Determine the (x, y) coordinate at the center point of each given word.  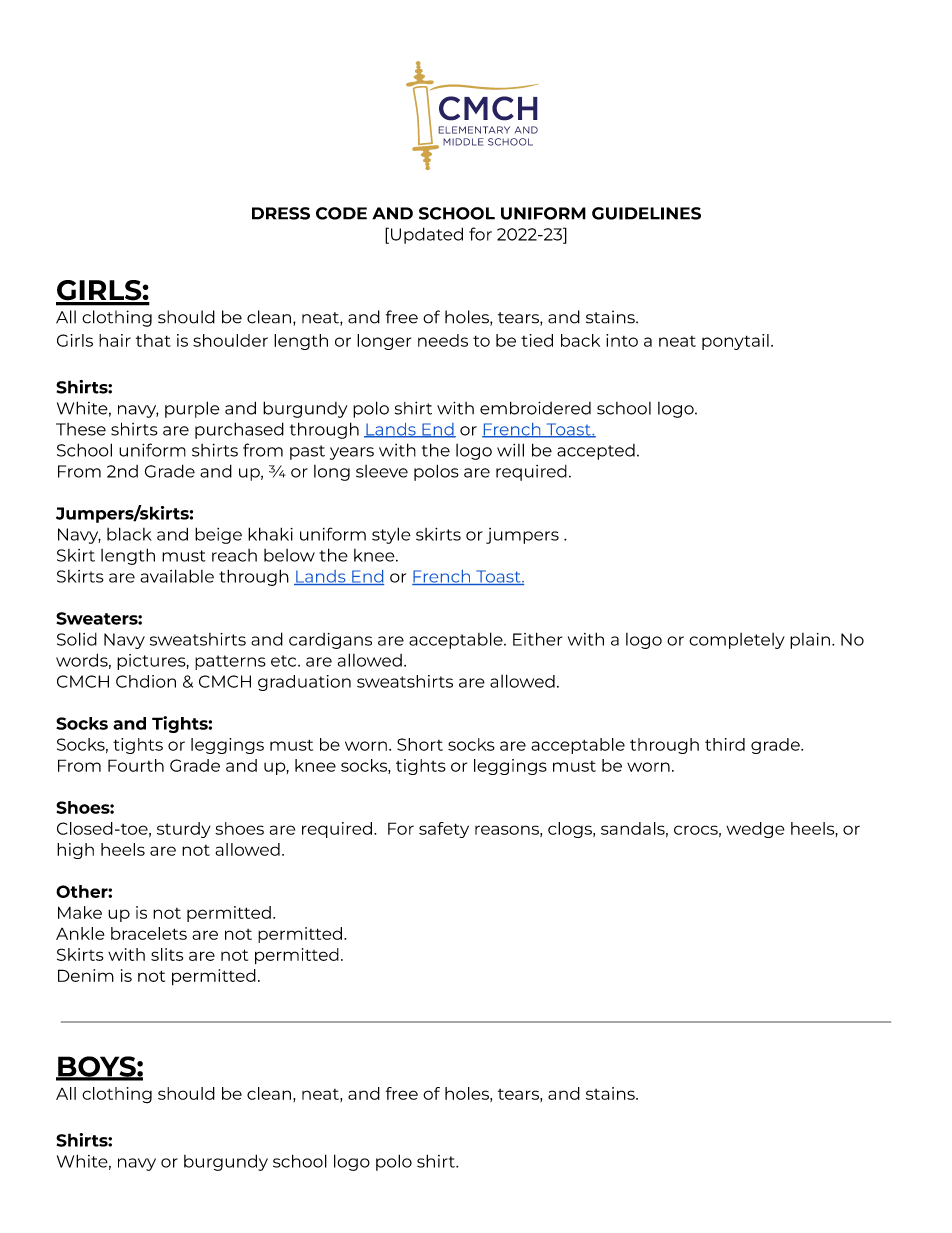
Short (420, 744)
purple (192, 409)
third (725, 744)
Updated (427, 235)
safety (444, 830)
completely (737, 641)
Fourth (136, 765)
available (177, 576)
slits (167, 954)
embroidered (535, 408)
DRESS (281, 213)
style (391, 535)
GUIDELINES (646, 213)
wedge (755, 830)
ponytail (735, 342)
